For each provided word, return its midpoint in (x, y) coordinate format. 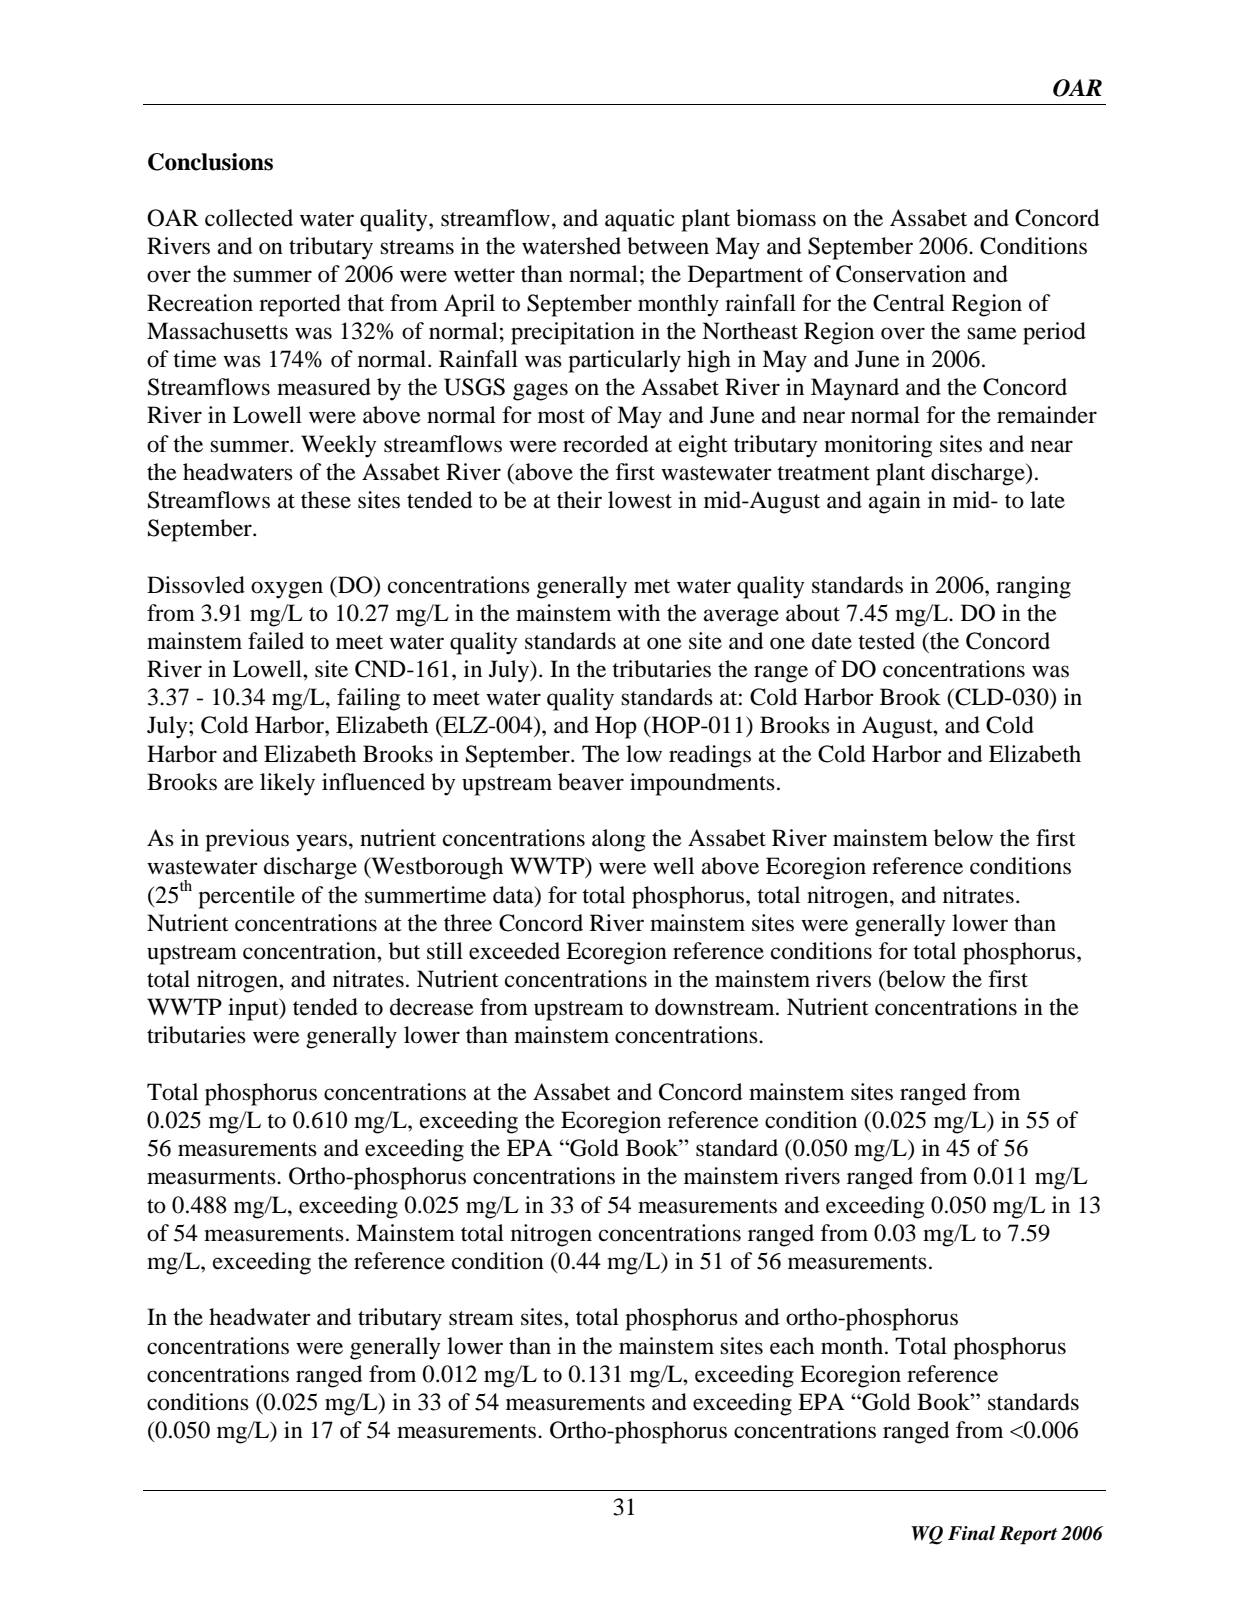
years (321, 843)
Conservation (901, 274)
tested (886, 641)
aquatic (640, 220)
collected (249, 218)
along (618, 840)
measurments (212, 1177)
